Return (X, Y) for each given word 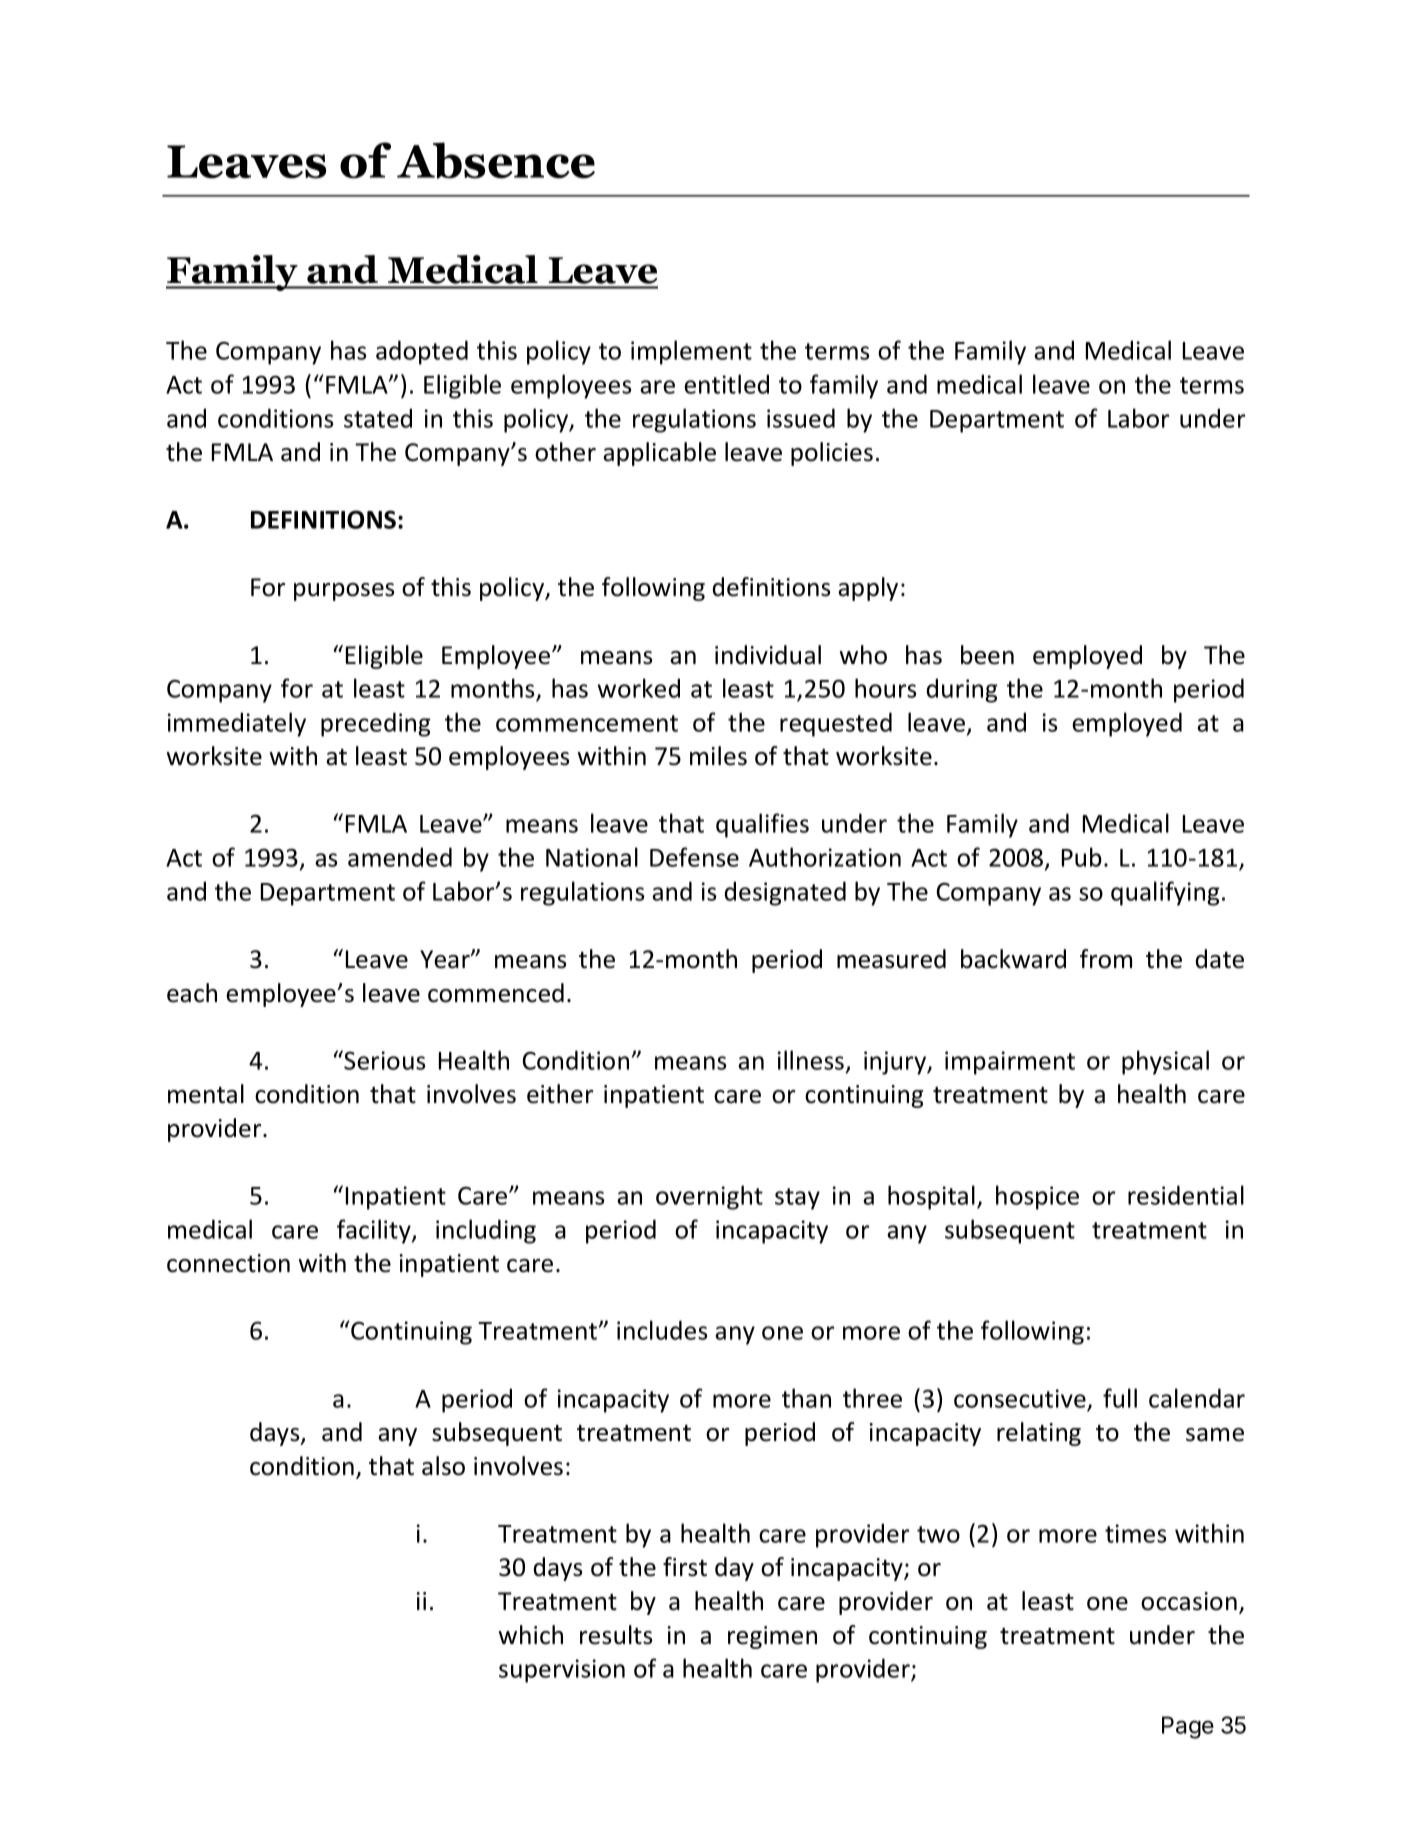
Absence (496, 160)
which (530, 1635)
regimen (772, 1637)
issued (801, 418)
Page (1188, 1727)
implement (691, 352)
